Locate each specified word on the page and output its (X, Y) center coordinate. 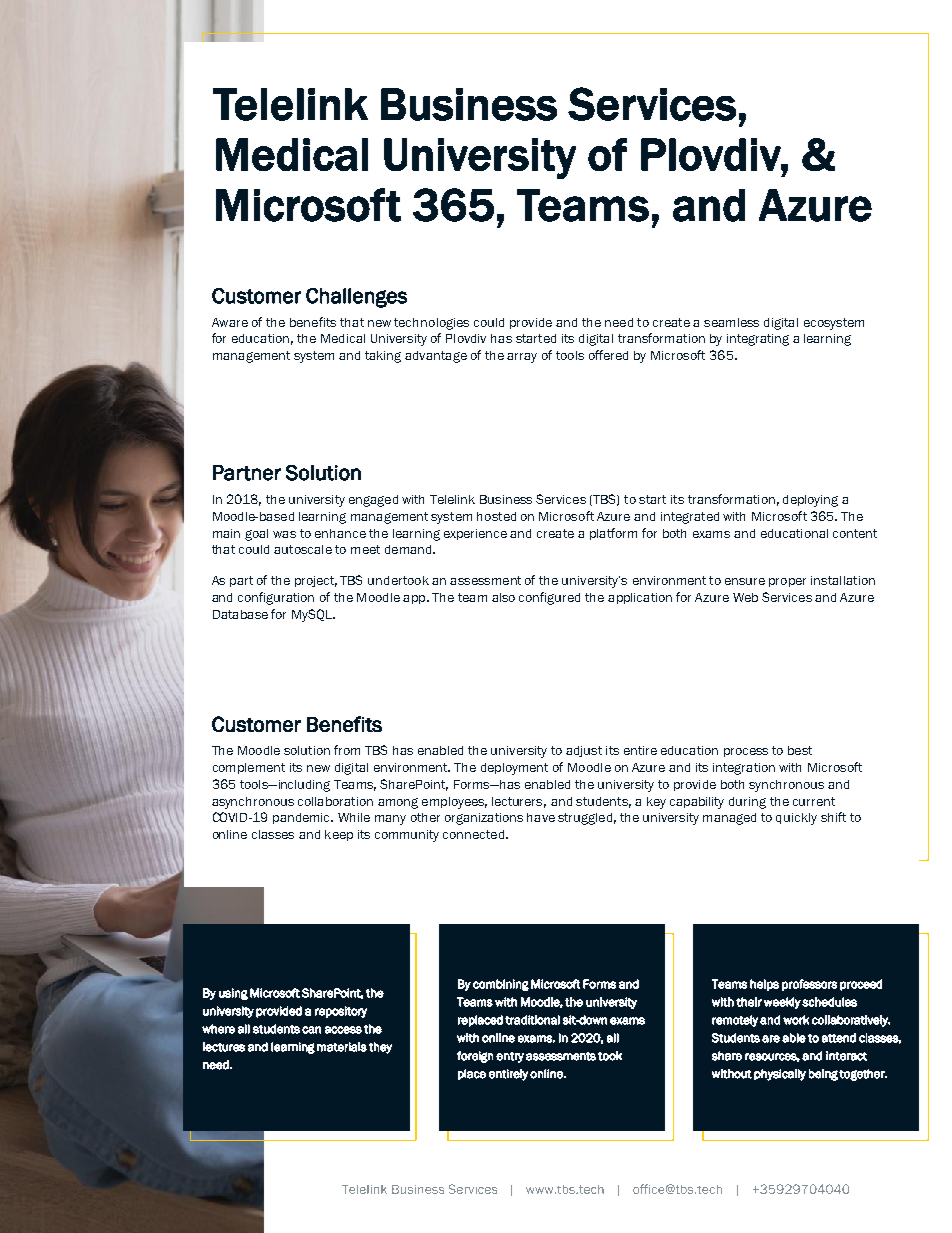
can (311, 1030)
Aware (230, 322)
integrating (758, 340)
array (522, 358)
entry (510, 1057)
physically (780, 1075)
